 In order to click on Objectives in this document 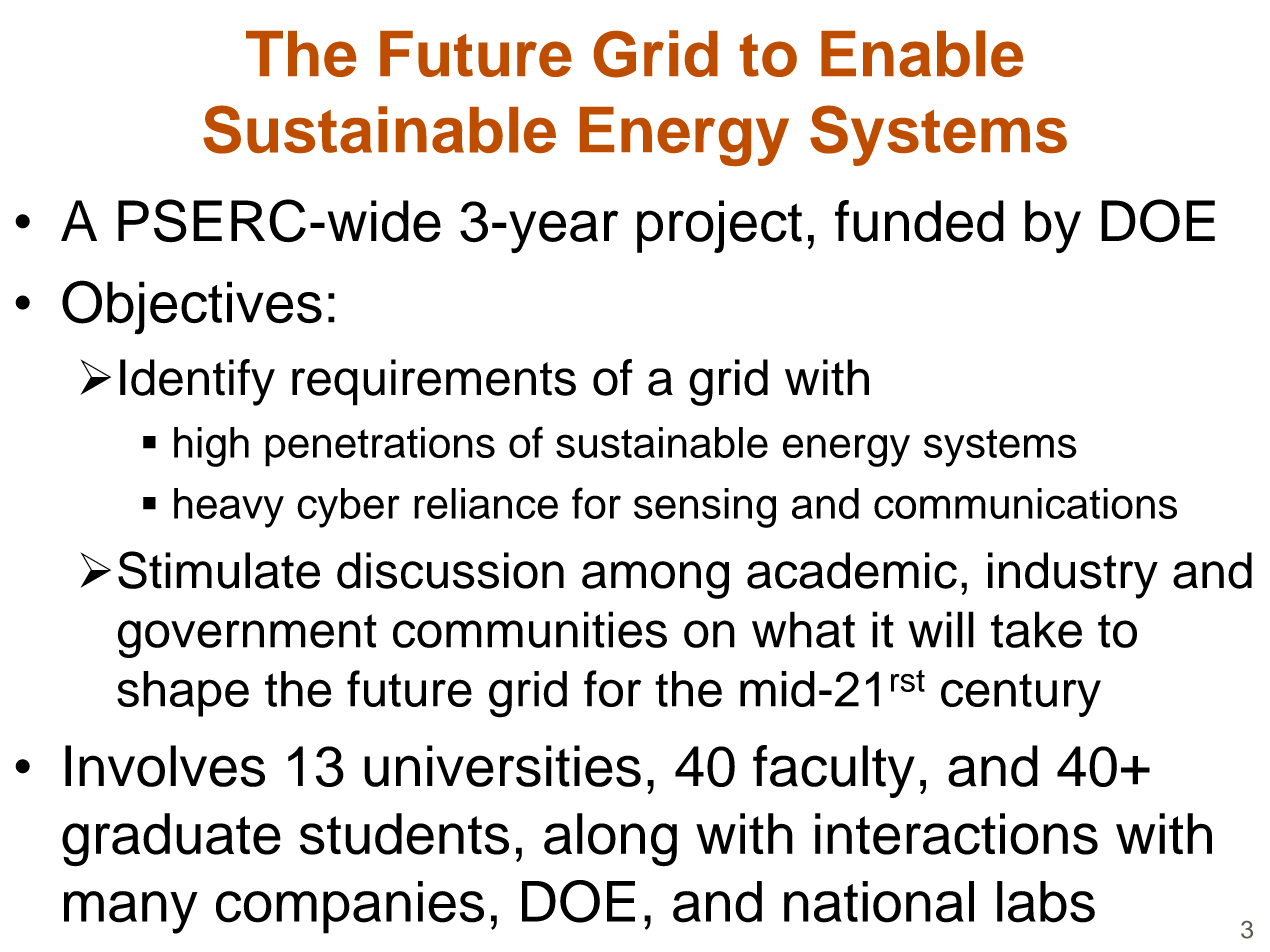, I will do `click(192, 307)`.
